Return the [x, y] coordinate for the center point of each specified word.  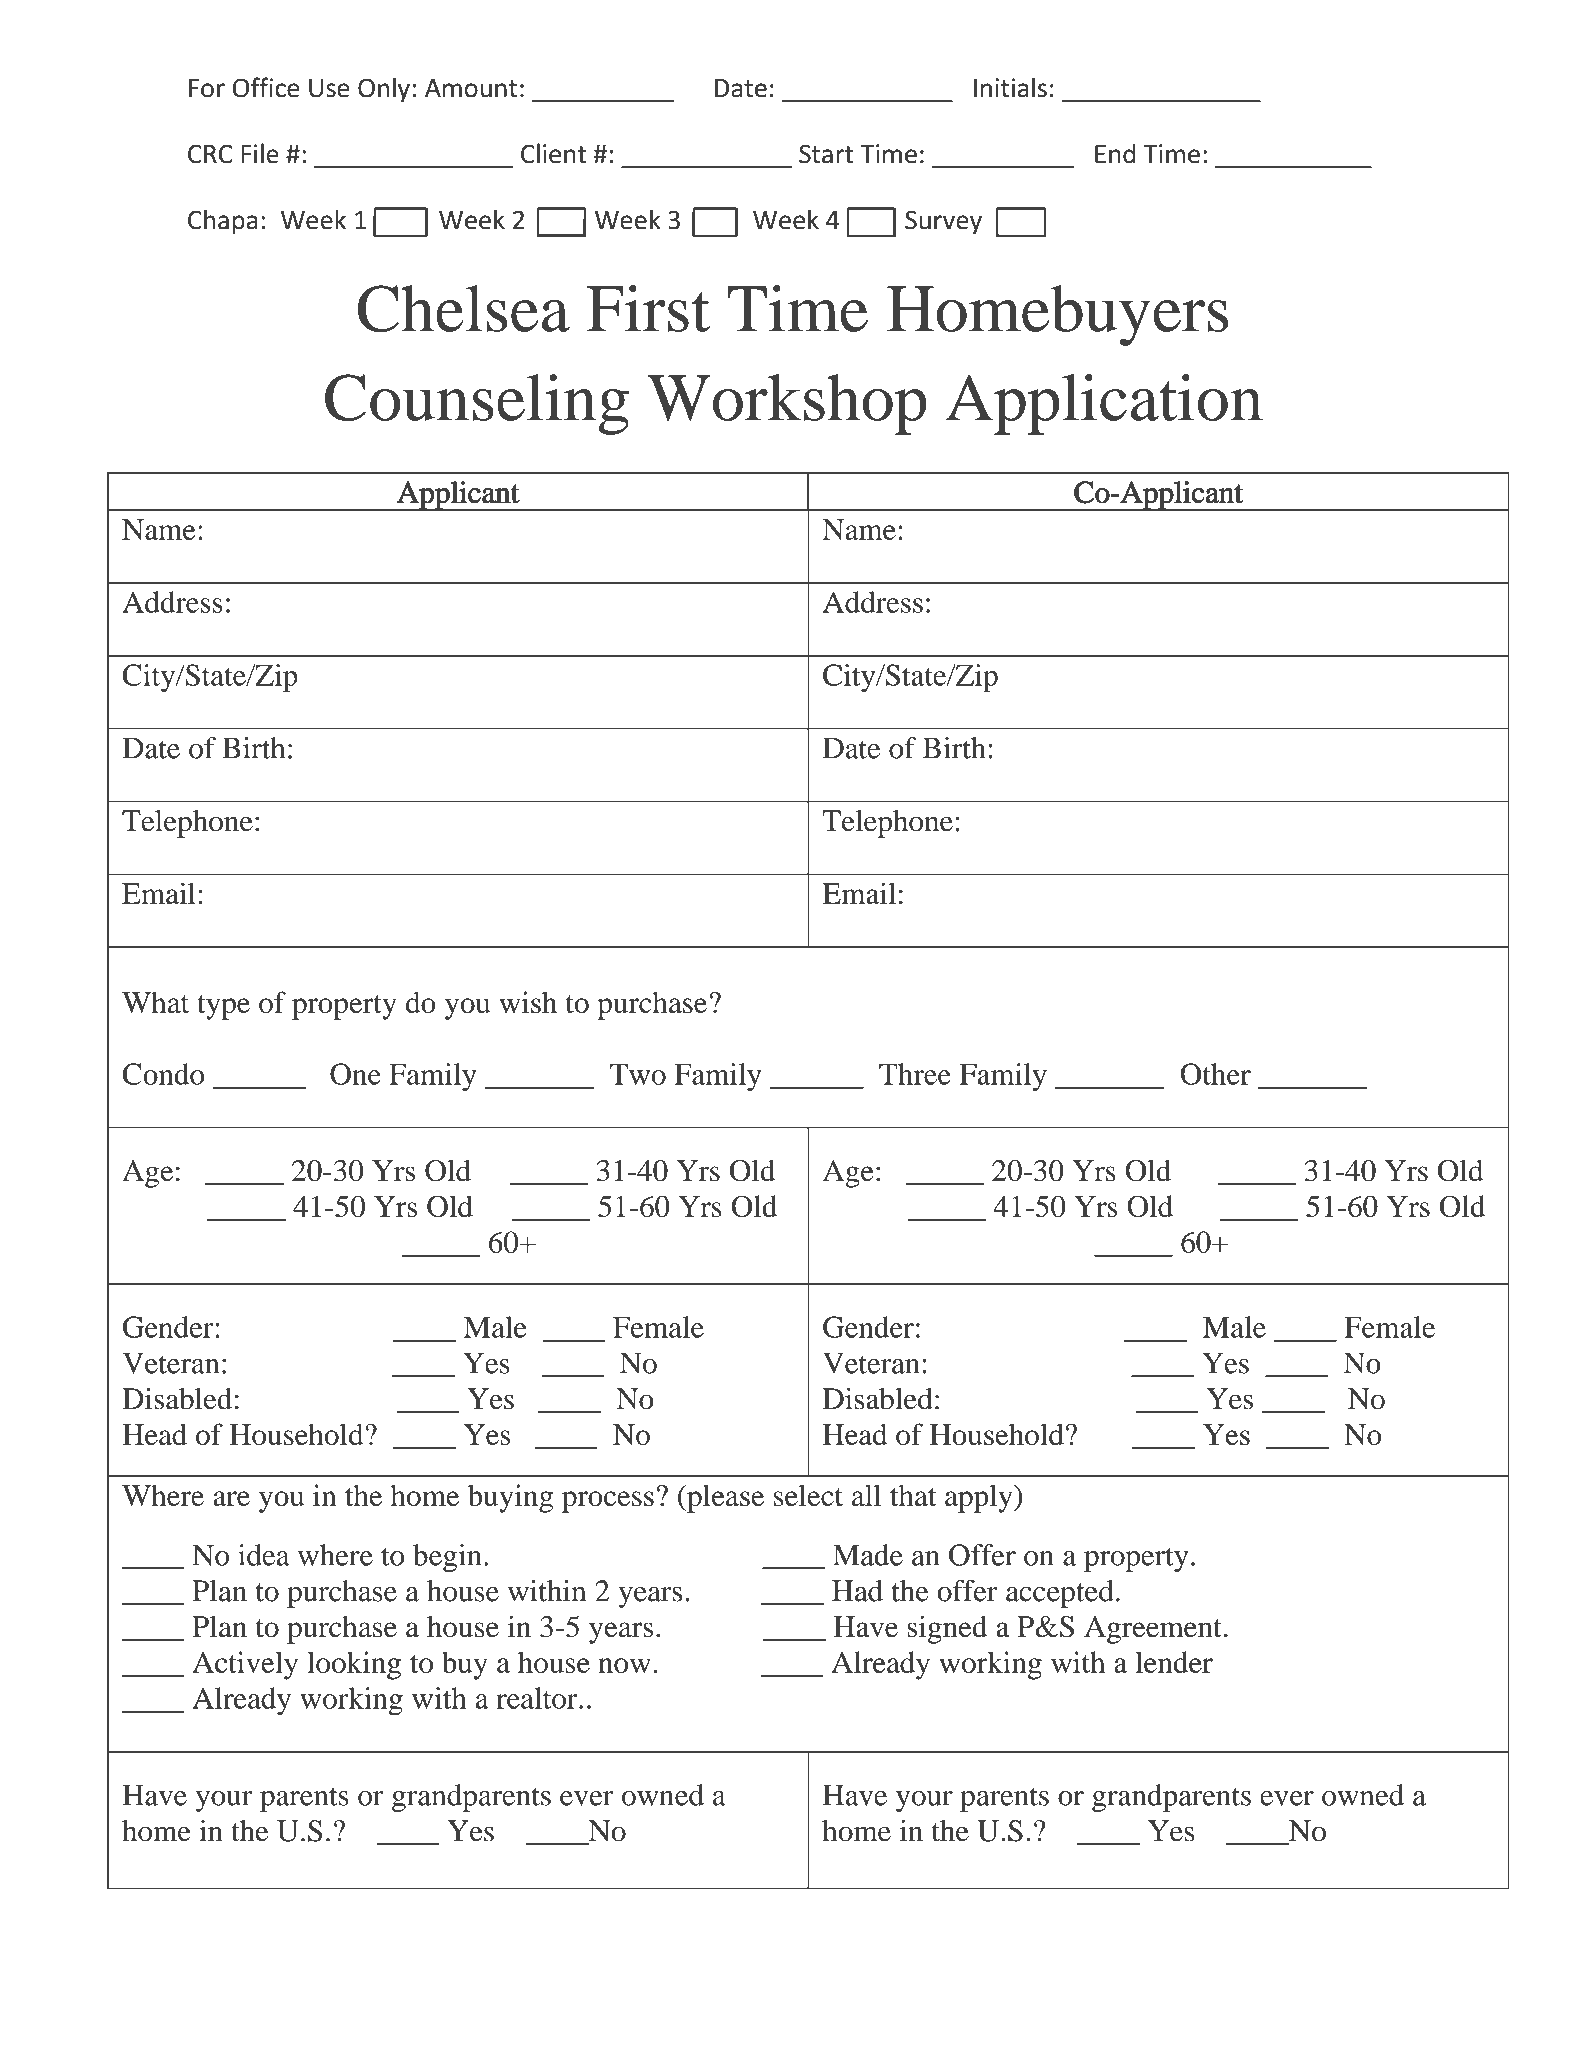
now [624, 1665]
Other [1216, 1074]
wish [528, 1002]
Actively [245, 1665]
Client [553, 153]
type [223, 1007]
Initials [1010, 87]
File [260, 153]
